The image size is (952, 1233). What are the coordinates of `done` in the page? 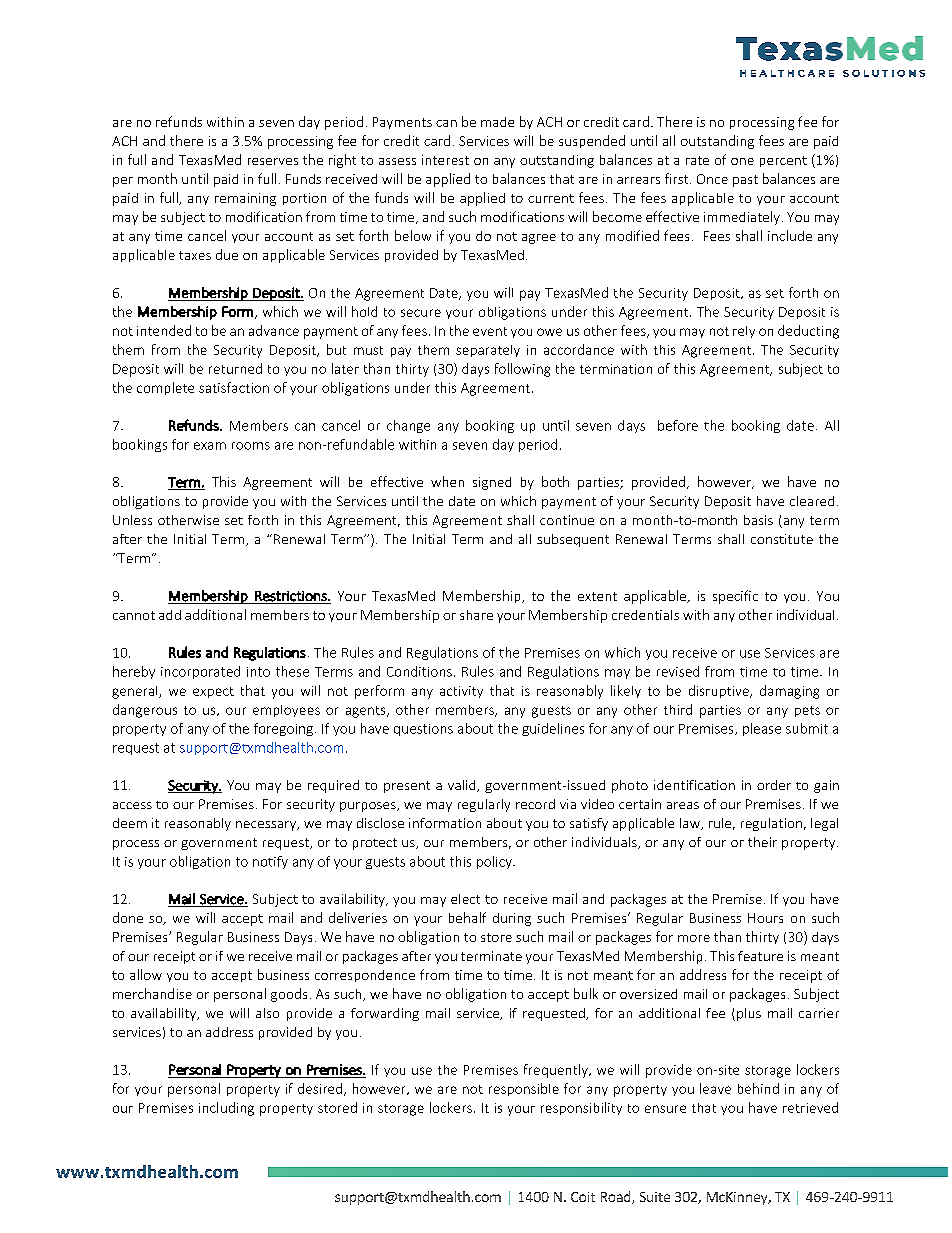 It's located at (128, 917).
